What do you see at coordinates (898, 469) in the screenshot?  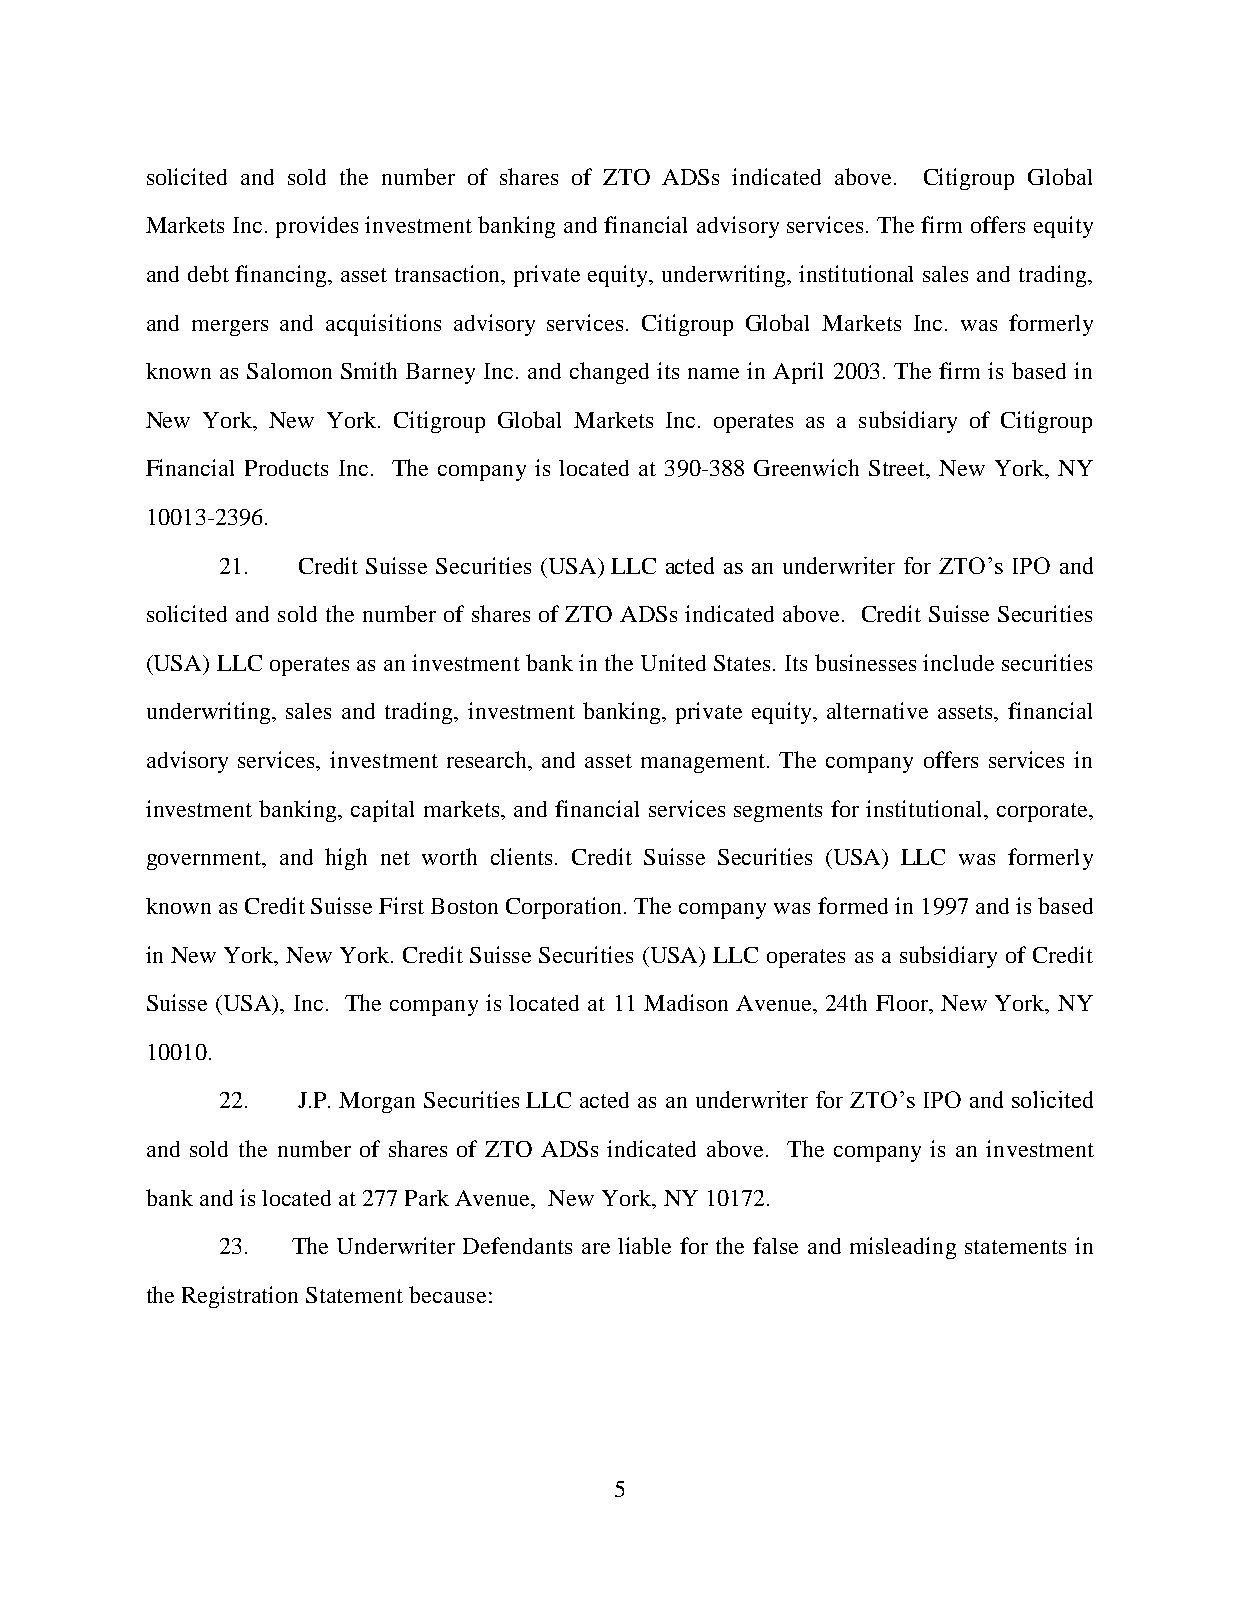 I see `Street` at bounding box center [898, 469].
